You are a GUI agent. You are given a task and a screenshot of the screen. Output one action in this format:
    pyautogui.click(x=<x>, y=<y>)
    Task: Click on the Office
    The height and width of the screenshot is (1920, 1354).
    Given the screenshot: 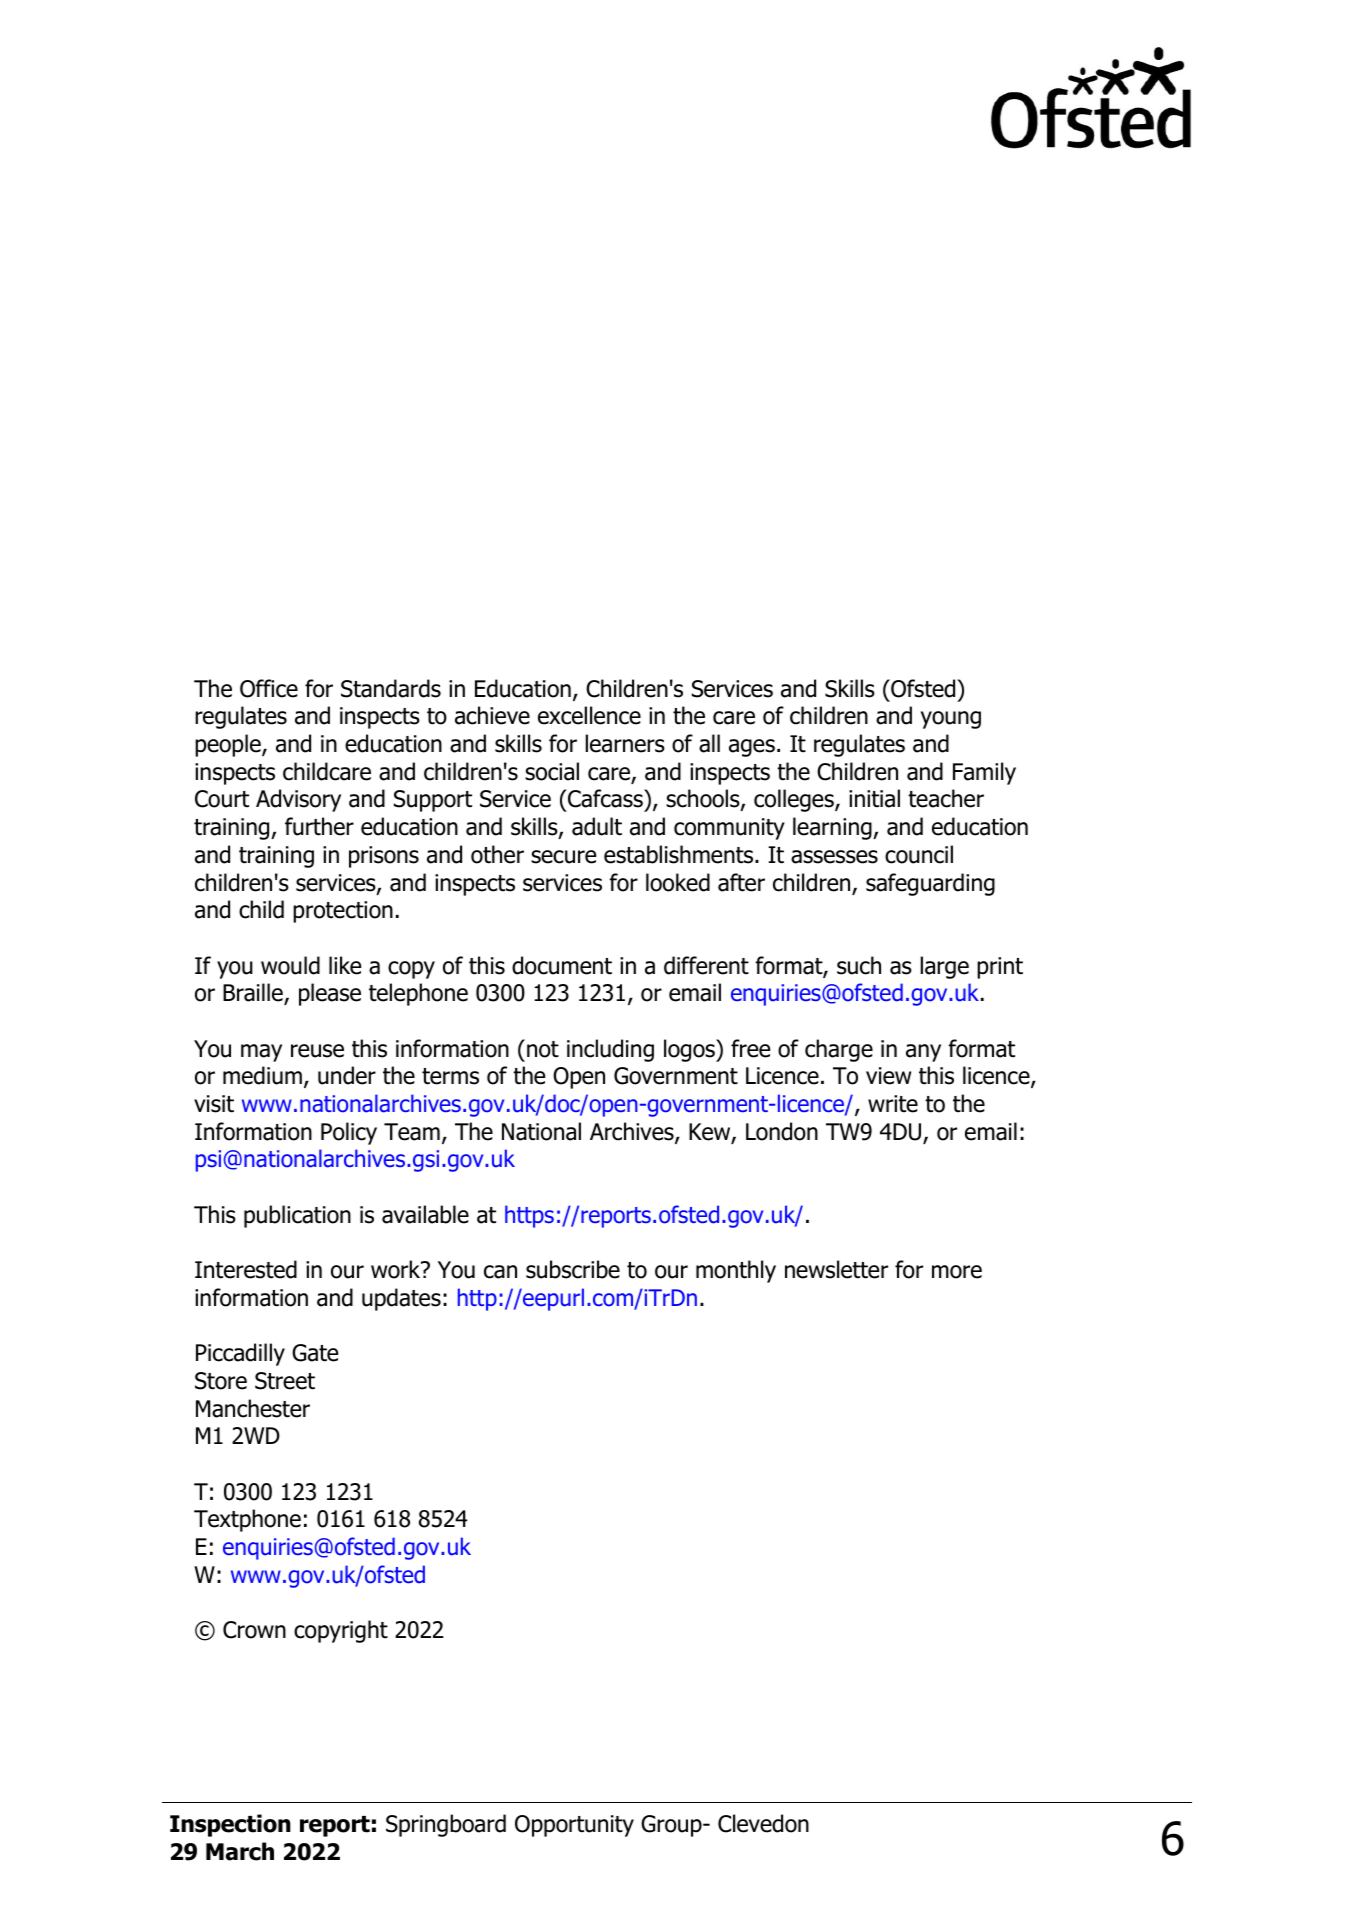 What is the action you would take?
    pyautogui.click(x=269, y=688)
